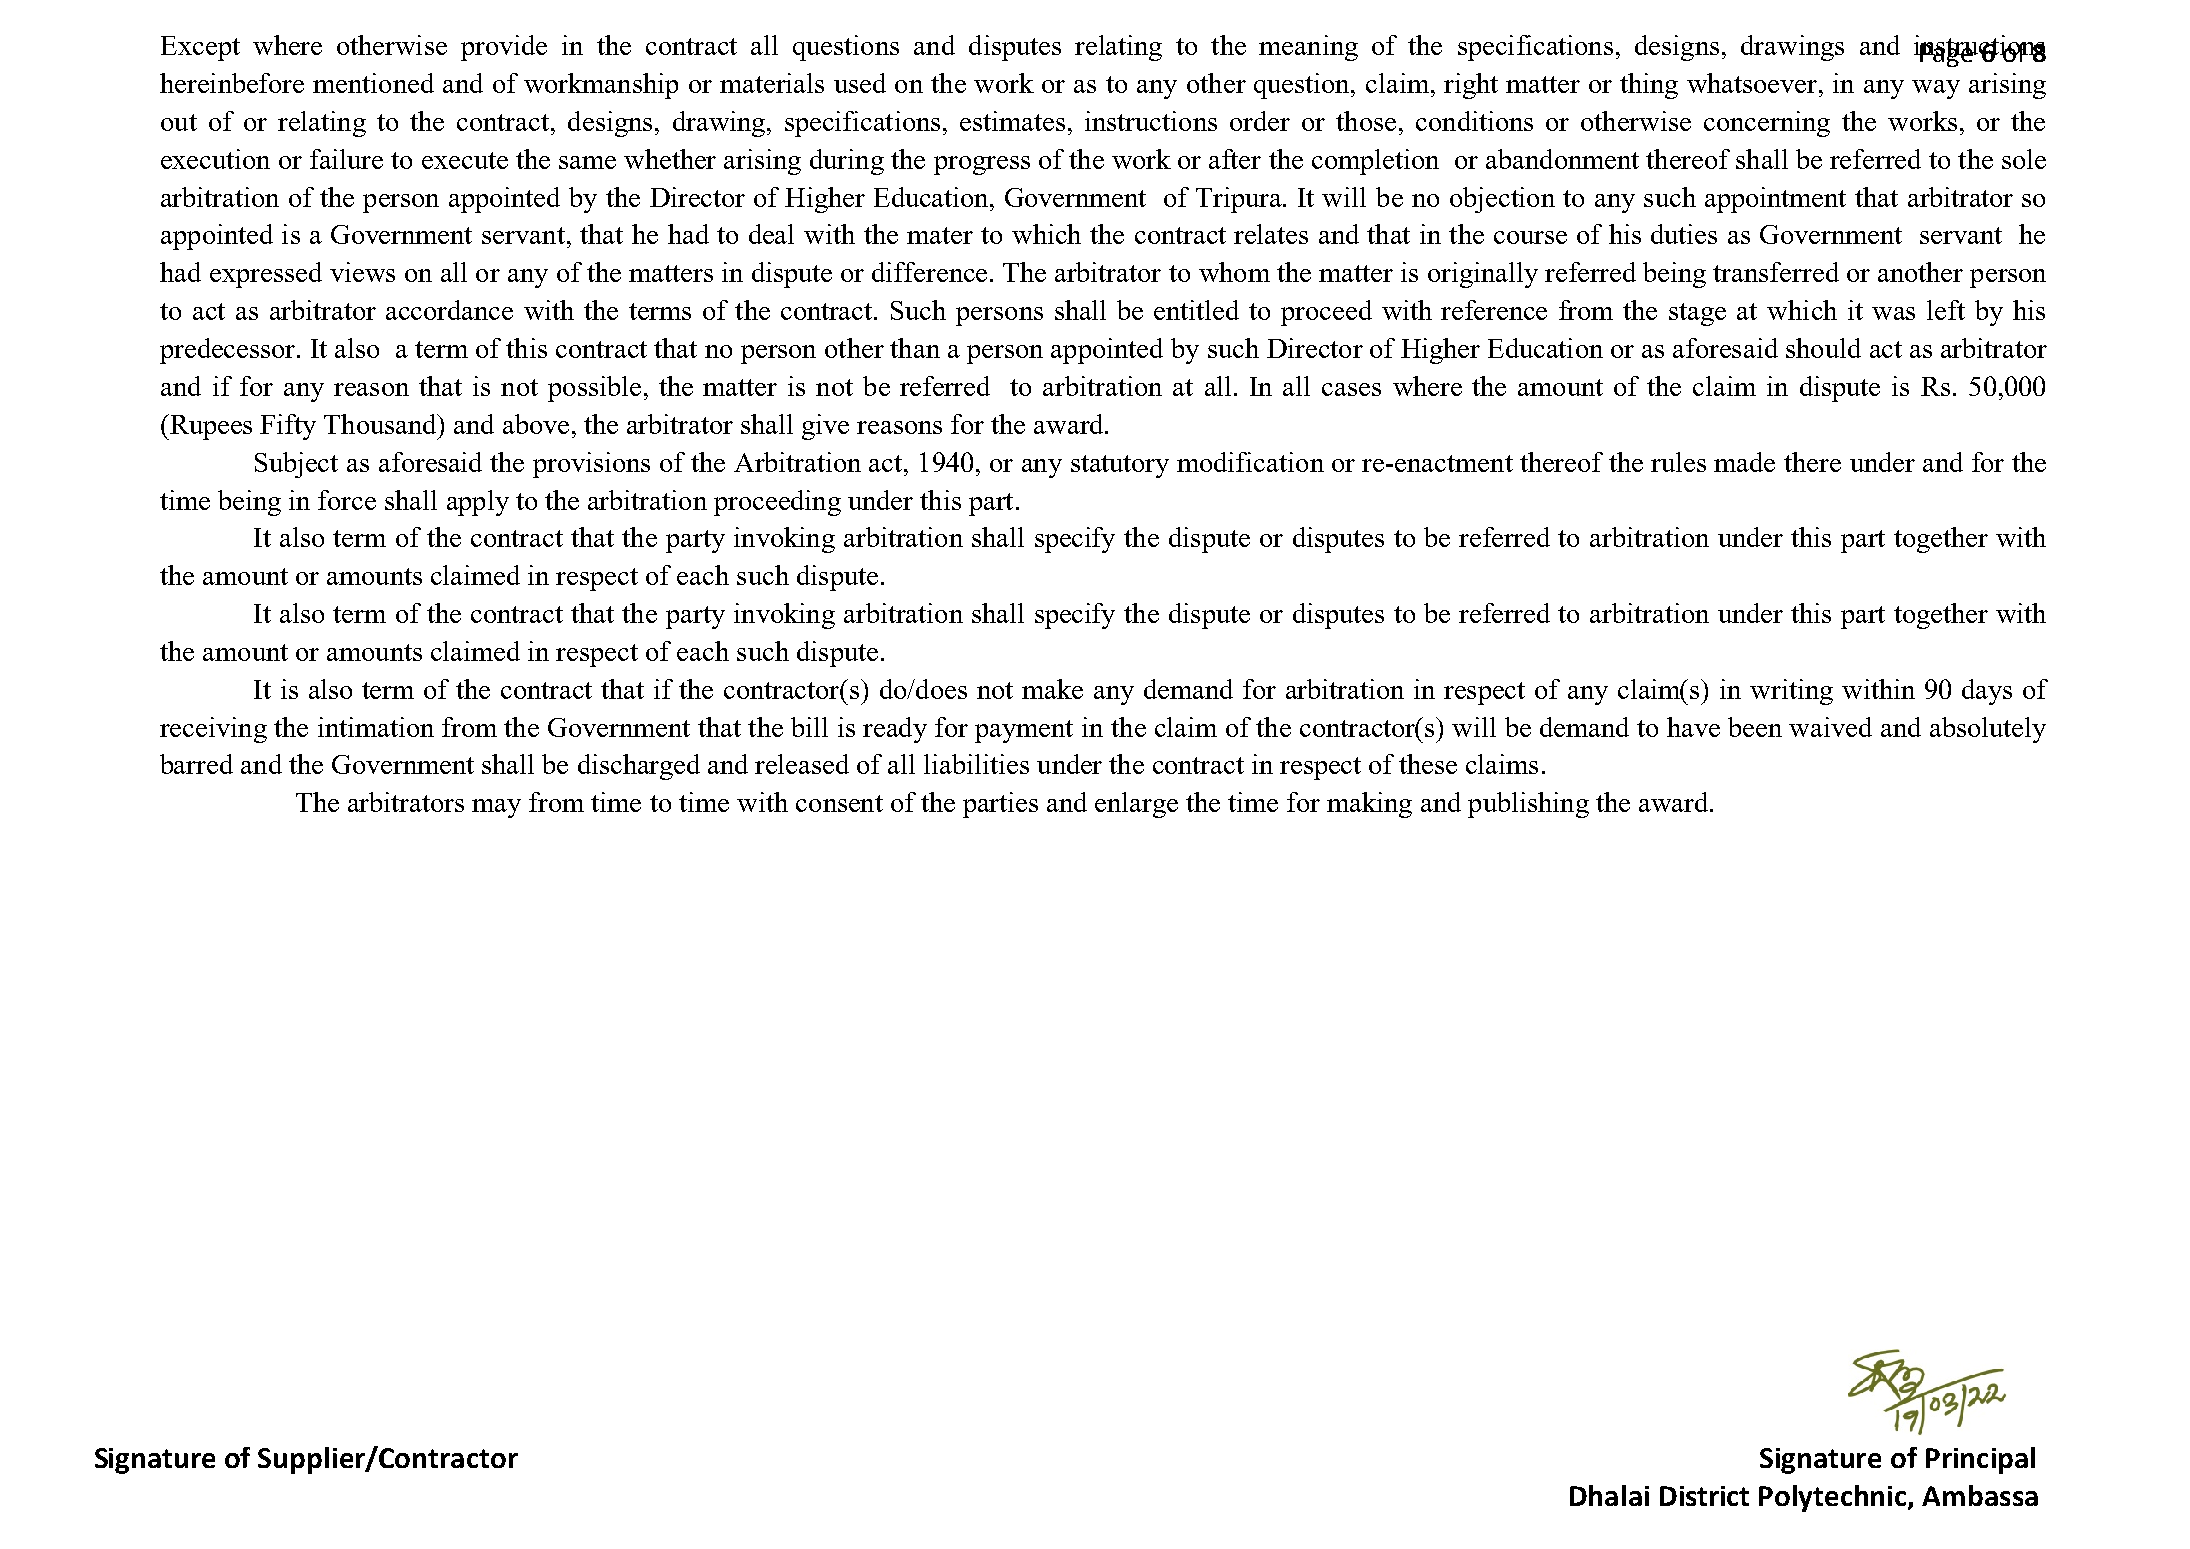  Describe the element at coordinates (1980, 1460) in the screenshot. I see `Principal` at that location.
